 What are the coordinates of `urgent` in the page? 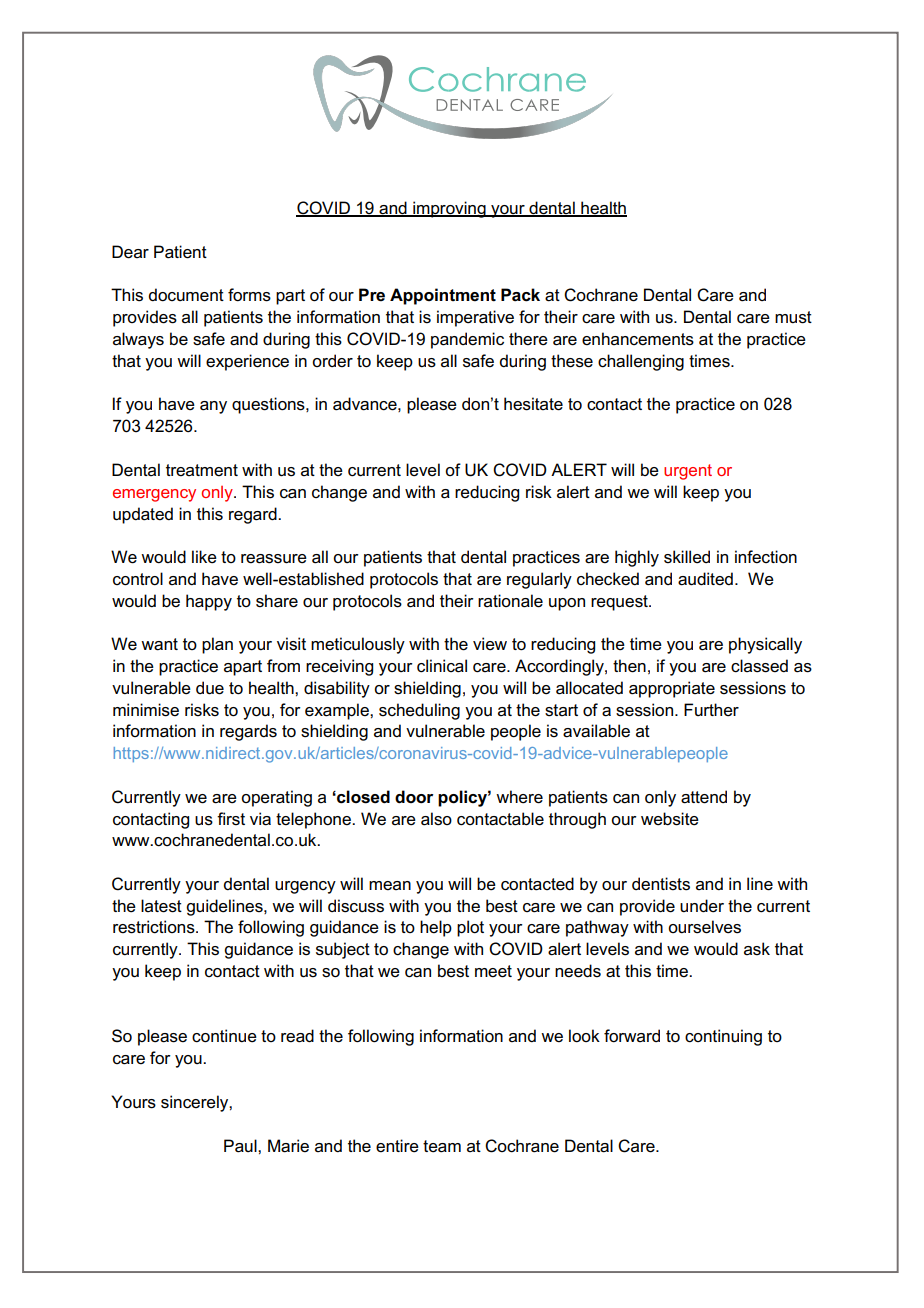 It's located at (688, 472).
